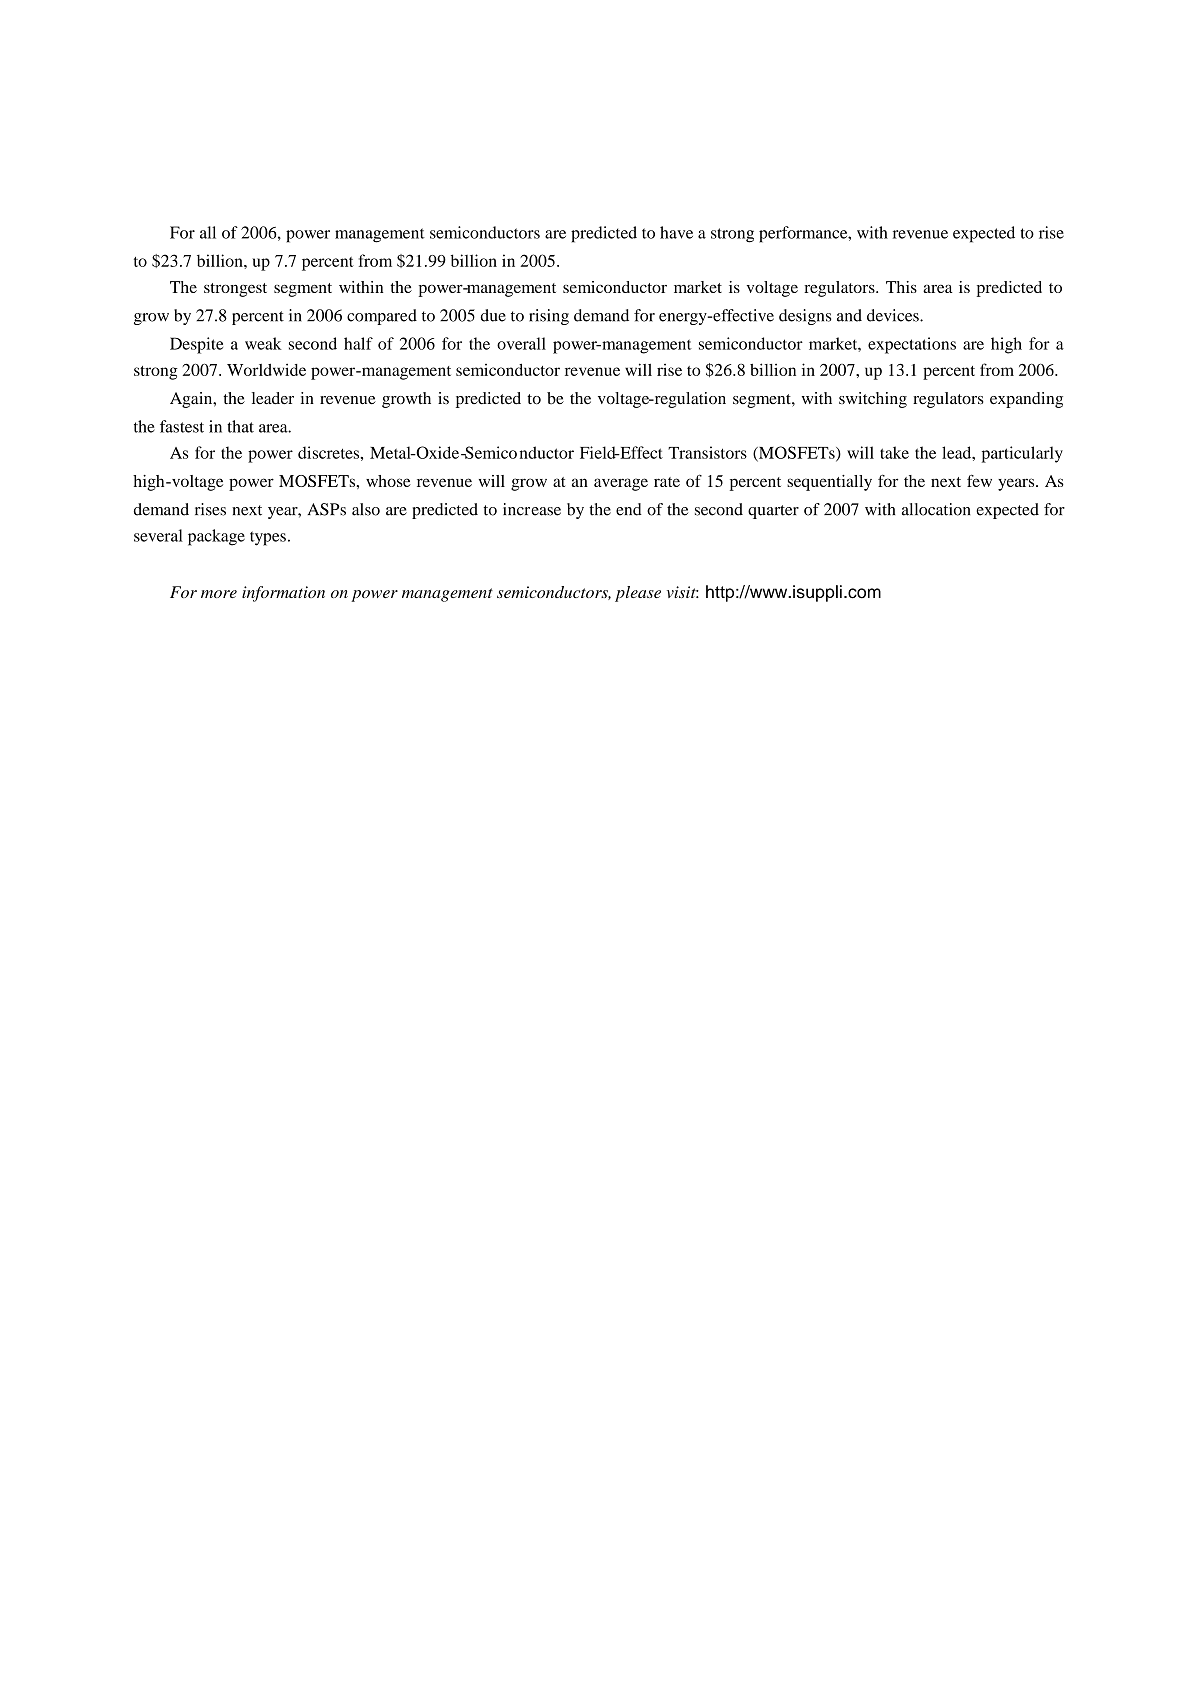 The height and width of the page is (1701, 1202). Describe the element at coordinates (240, 426) in the page. I see `that` at that location.
